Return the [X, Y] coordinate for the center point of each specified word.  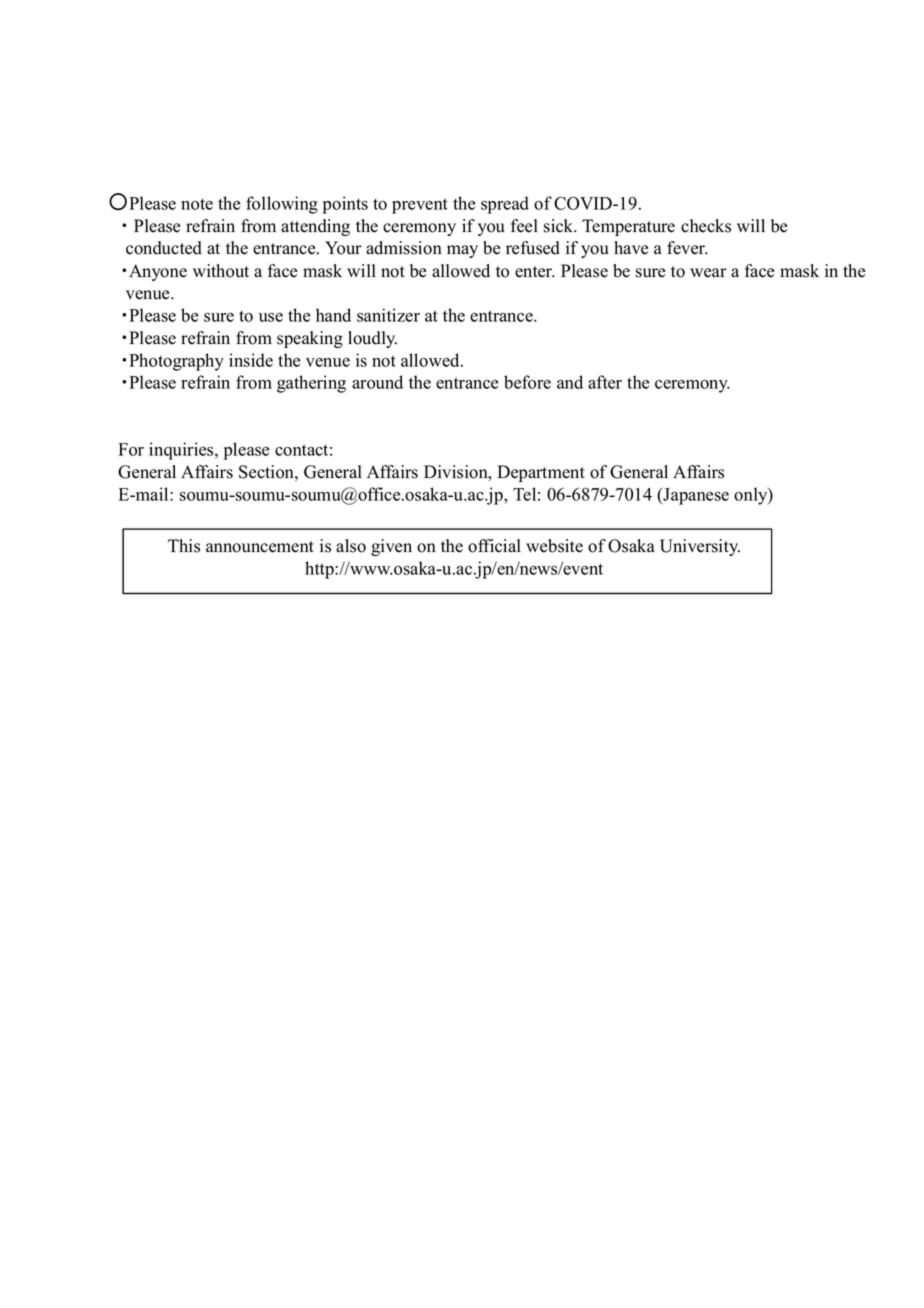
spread [505, 205]
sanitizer [388, 315]
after [605, 382]
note [197, 204]
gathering [311, 384]
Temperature [628, 227]
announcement [260, 547]
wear [708, 273]
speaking [310, 339]
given [391, 547]
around [377, 382]
